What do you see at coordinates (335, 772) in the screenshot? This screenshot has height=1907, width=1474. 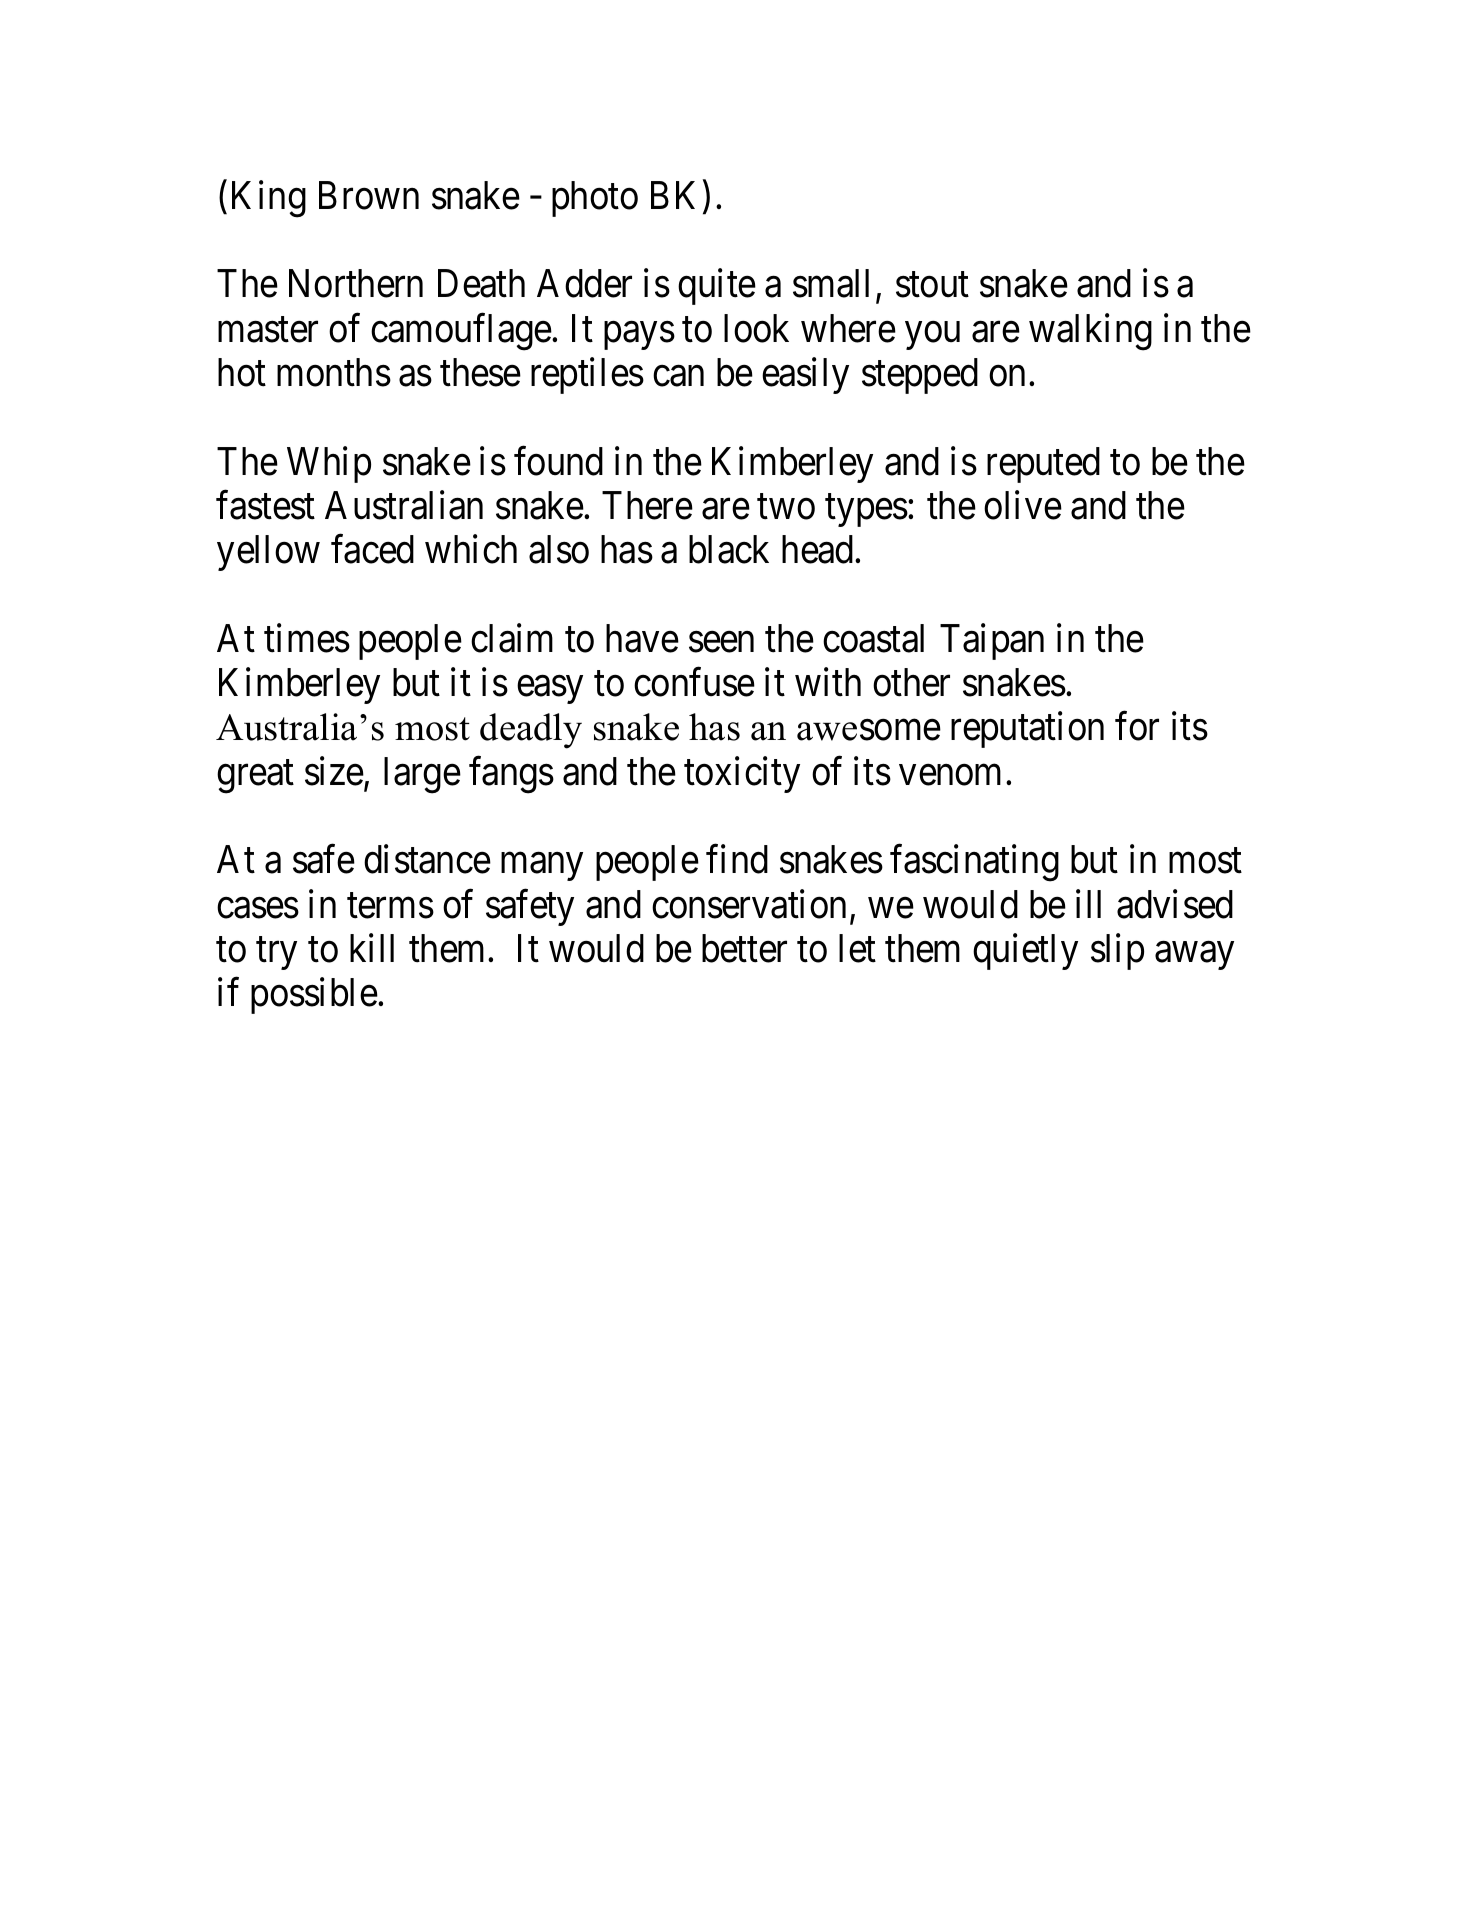 I see `size` at bounding box center [335, 772].
